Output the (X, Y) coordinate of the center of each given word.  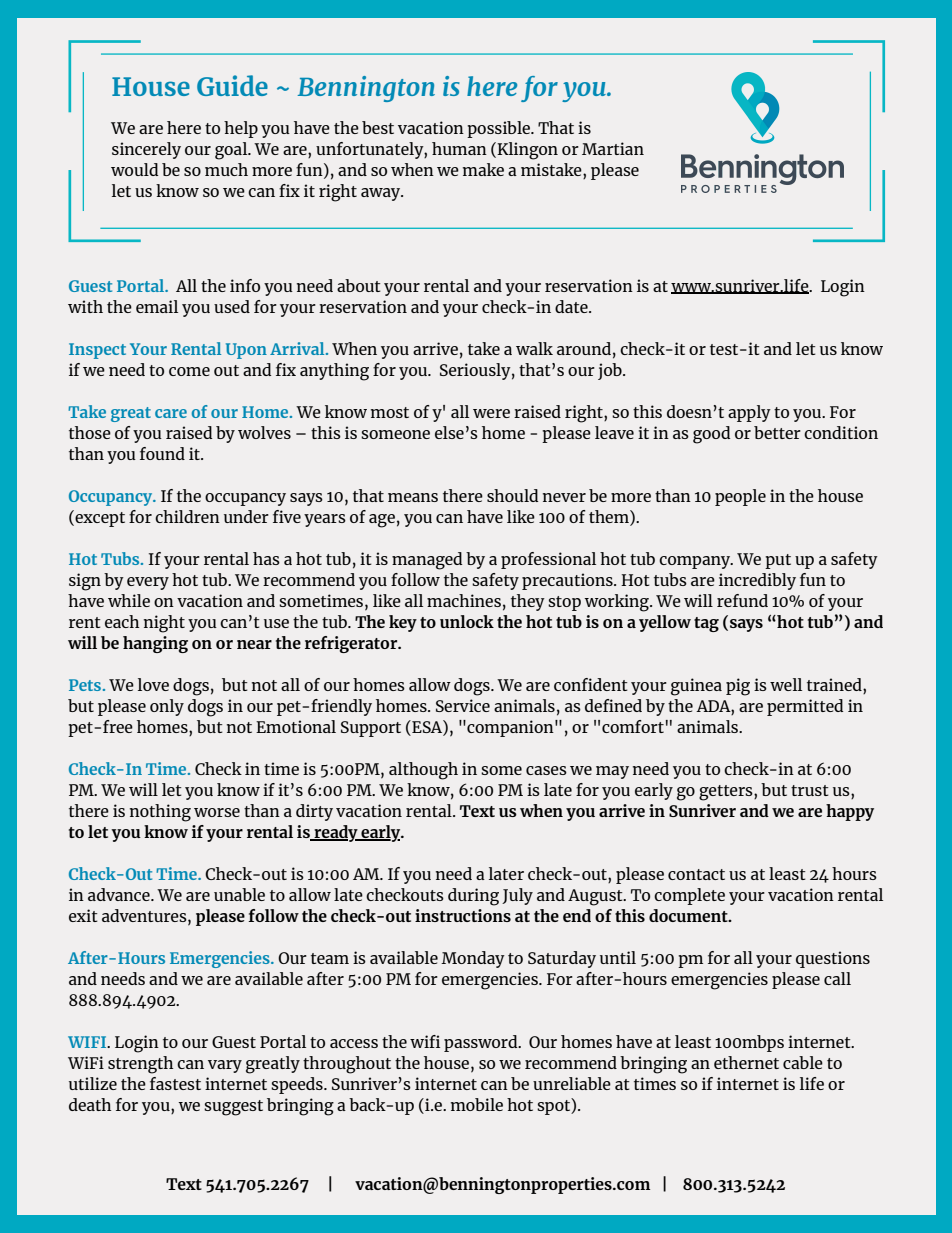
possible (499, 129)
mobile (477, 1104)
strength (140, 1065)
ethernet (746, 1062)
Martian (613, 148)
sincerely (146, 150)
